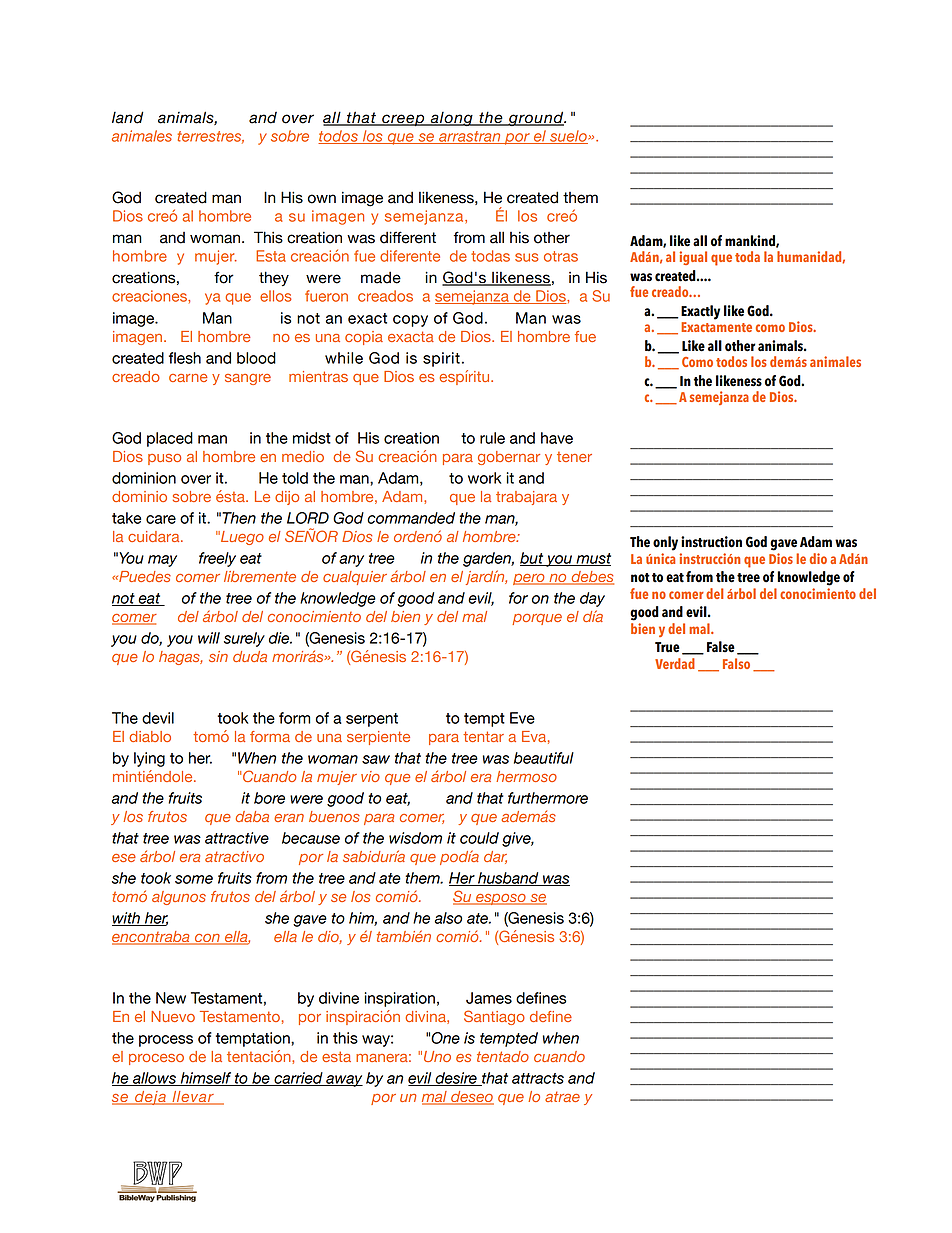  Describe the element at coordinates (188, 378) in the image. I see `carne` at that location.
